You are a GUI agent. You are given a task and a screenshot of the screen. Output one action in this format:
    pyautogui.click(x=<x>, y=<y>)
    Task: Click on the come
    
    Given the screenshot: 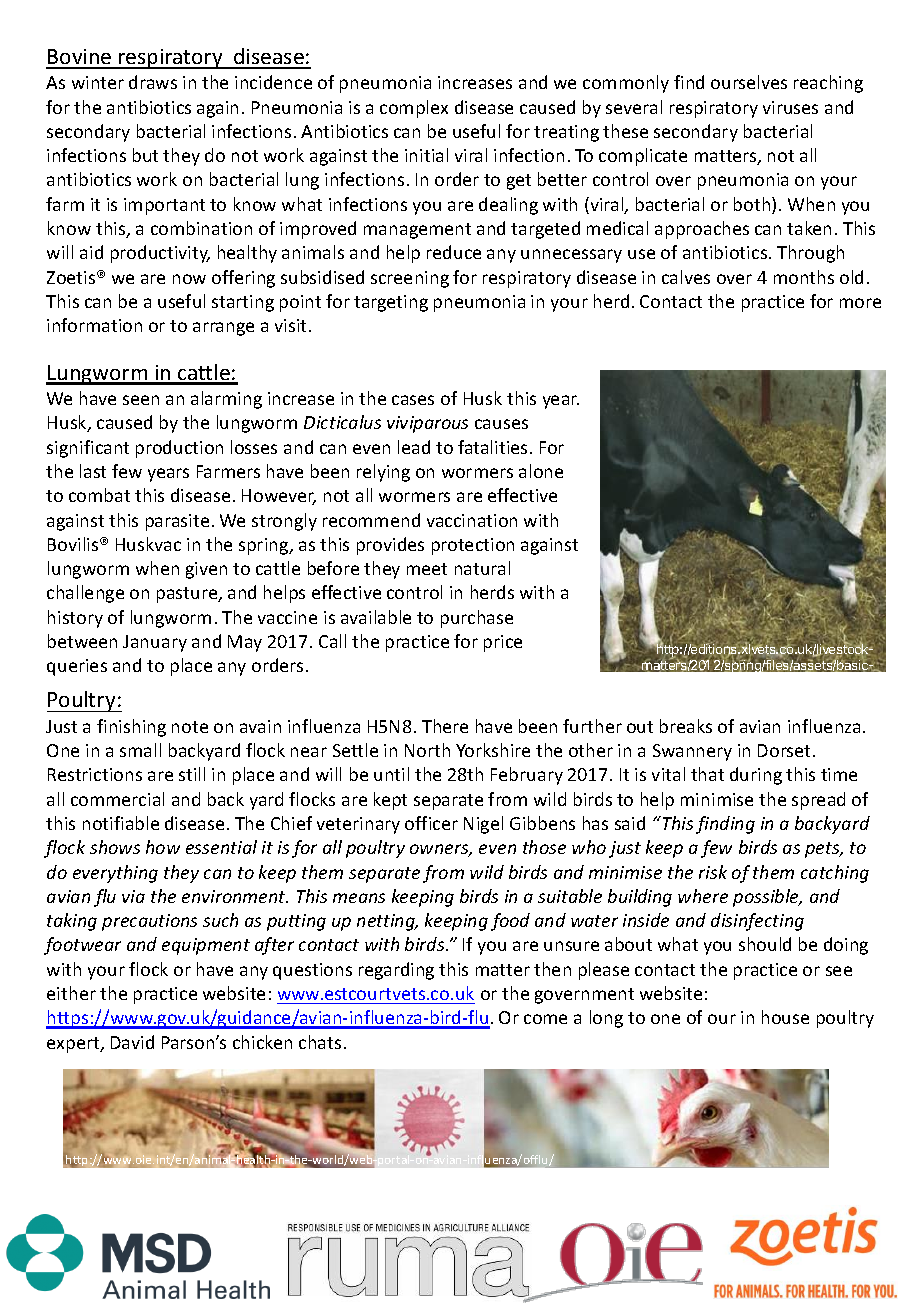 What is the action you would take?
    pyautogui.click(x=545, y=1019)
